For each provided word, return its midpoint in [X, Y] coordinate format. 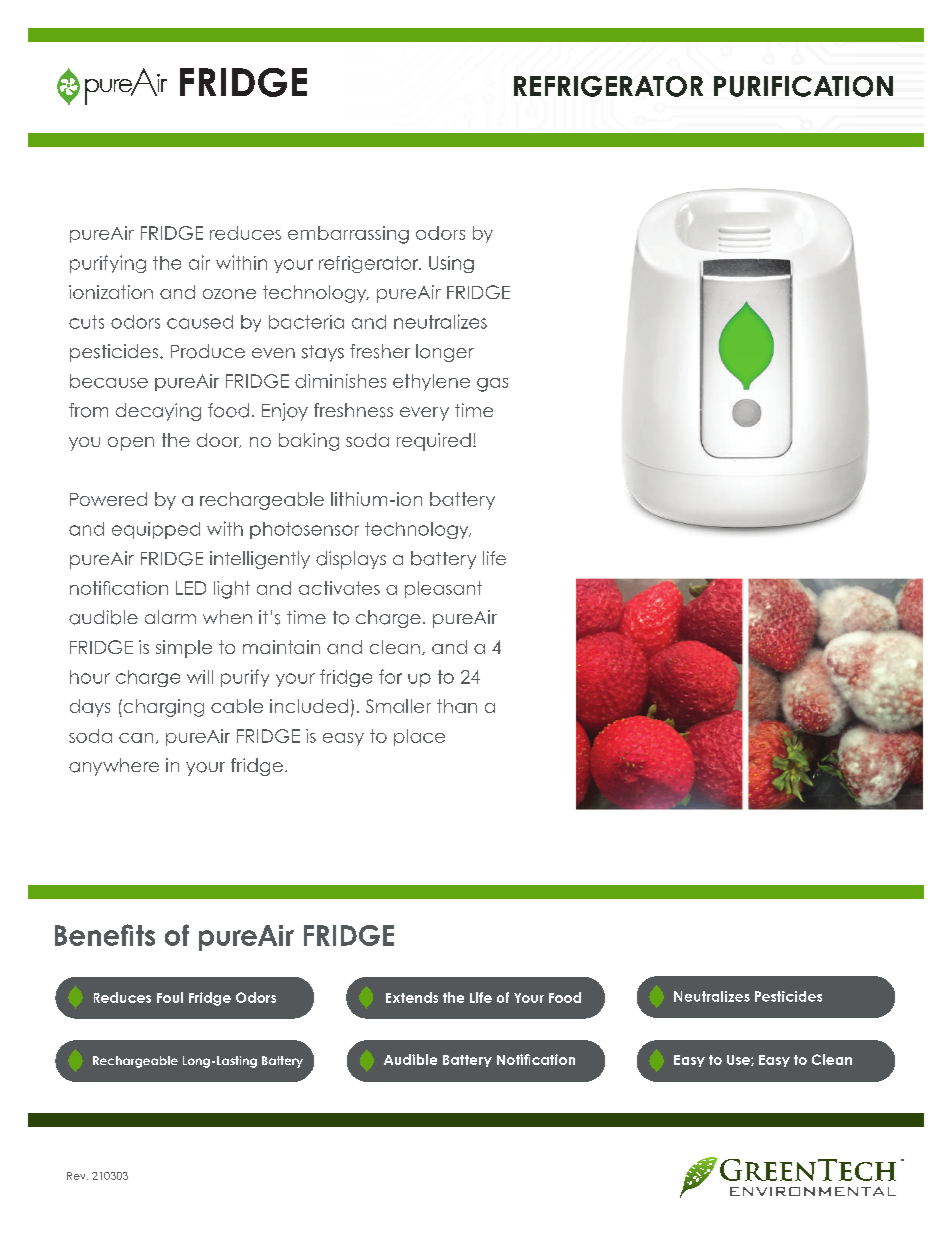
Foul [170, 997]
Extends [412, 997]
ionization [111, 292]
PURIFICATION [803, 86]
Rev [77, 1176]
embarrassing [348, 235]
